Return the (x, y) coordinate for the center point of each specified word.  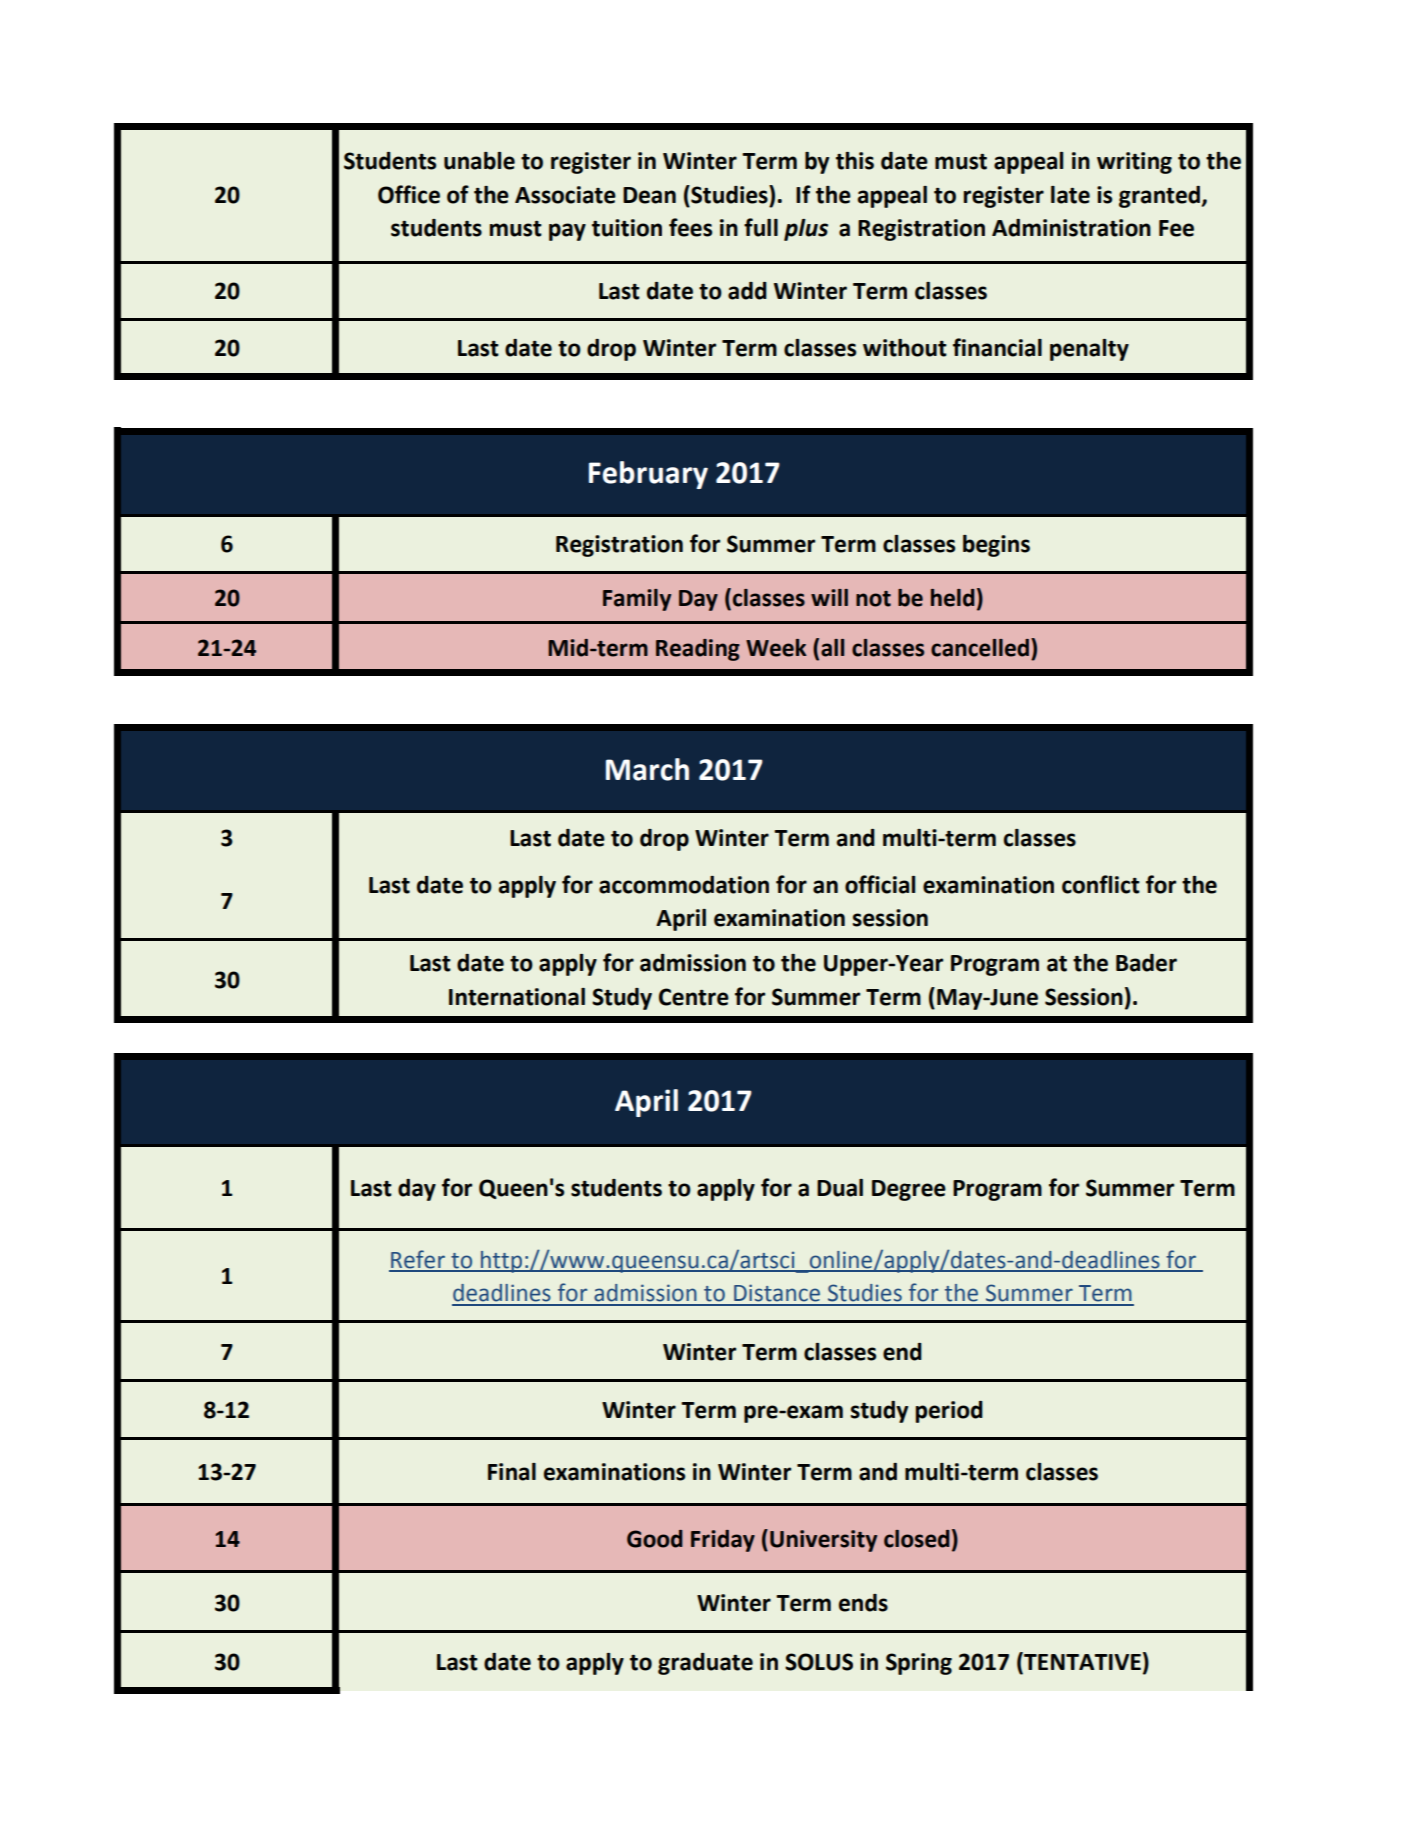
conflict (1101, 884)
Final (512, 1472)
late (1070, 195)
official (880, 884)
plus (806, 230)
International (517, 997)
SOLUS (819, 1662)
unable (479, 161)
